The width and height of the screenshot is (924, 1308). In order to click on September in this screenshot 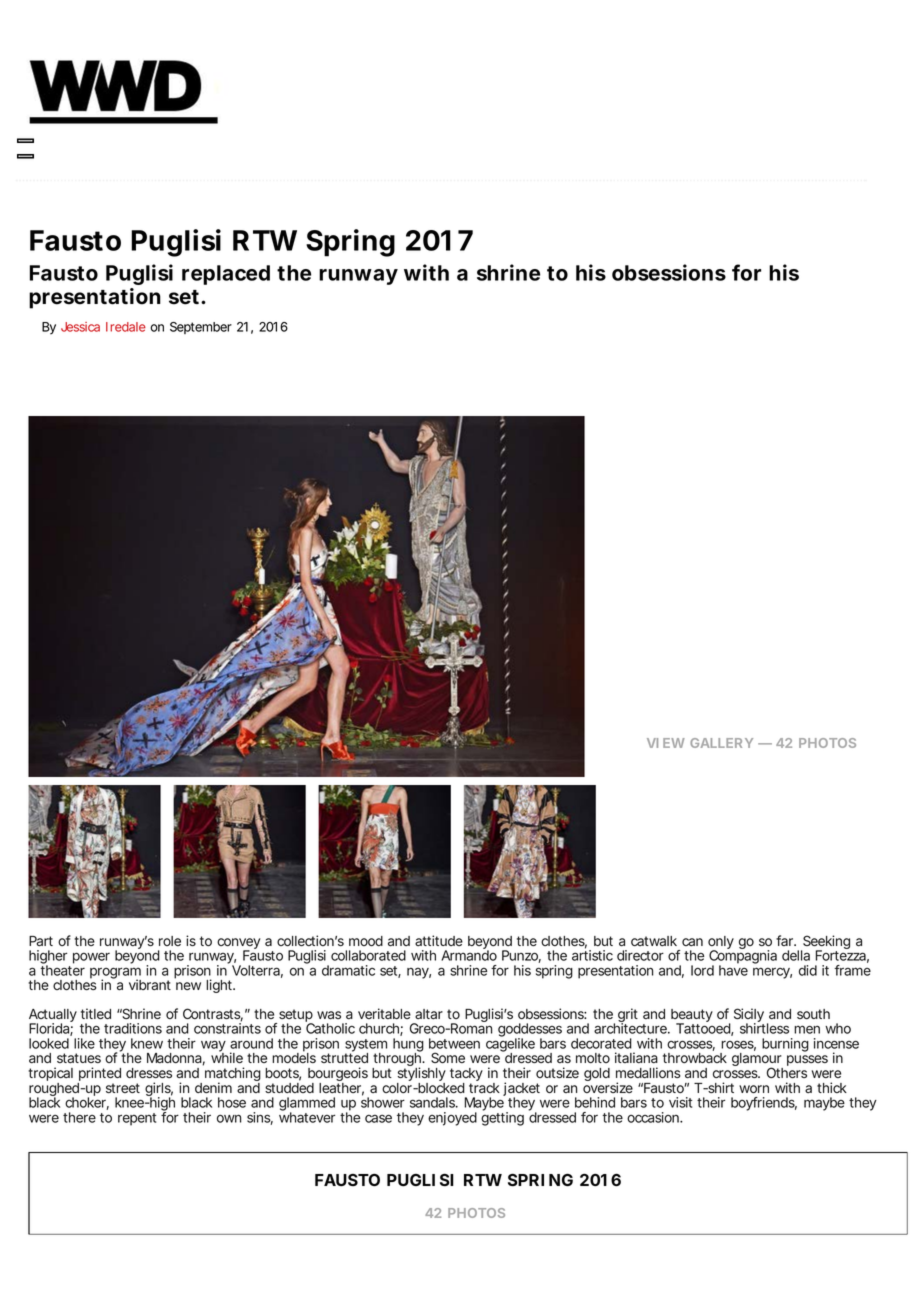, I will do `click(201, 328)`.
